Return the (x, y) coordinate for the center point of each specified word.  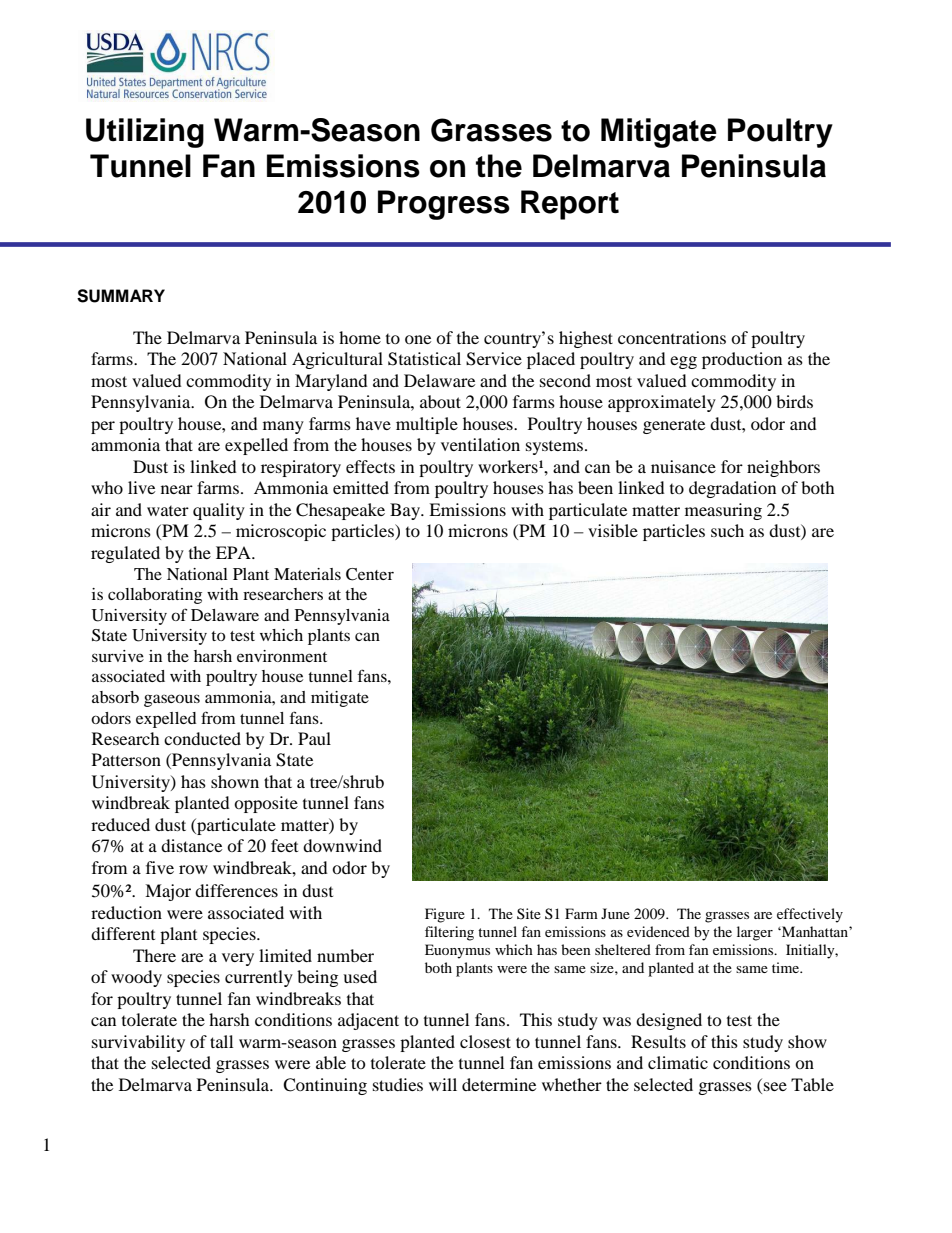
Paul (314, 738)
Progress (444, 205)
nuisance (683, 466)
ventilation (480, 444)
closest (485, 1041)
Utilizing (145, 133)
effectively (810, 915)
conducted (202, 738)
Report (570, 205)
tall (221, 1041)
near (177, 489)
